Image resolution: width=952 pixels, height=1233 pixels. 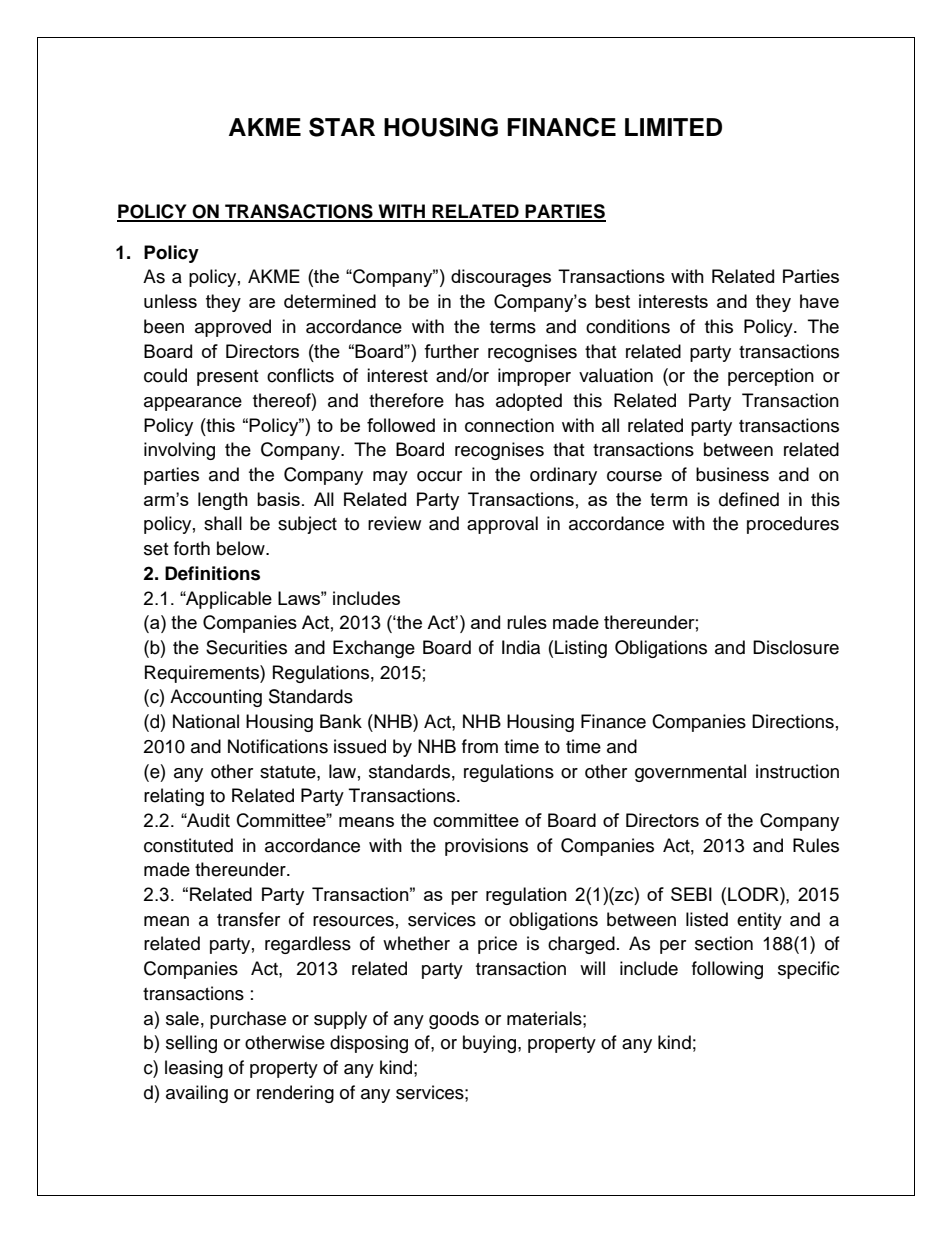 What do you see at coordinates (491, 1044) in the document?
I see `buying` at bounding box center [491, 1044].
